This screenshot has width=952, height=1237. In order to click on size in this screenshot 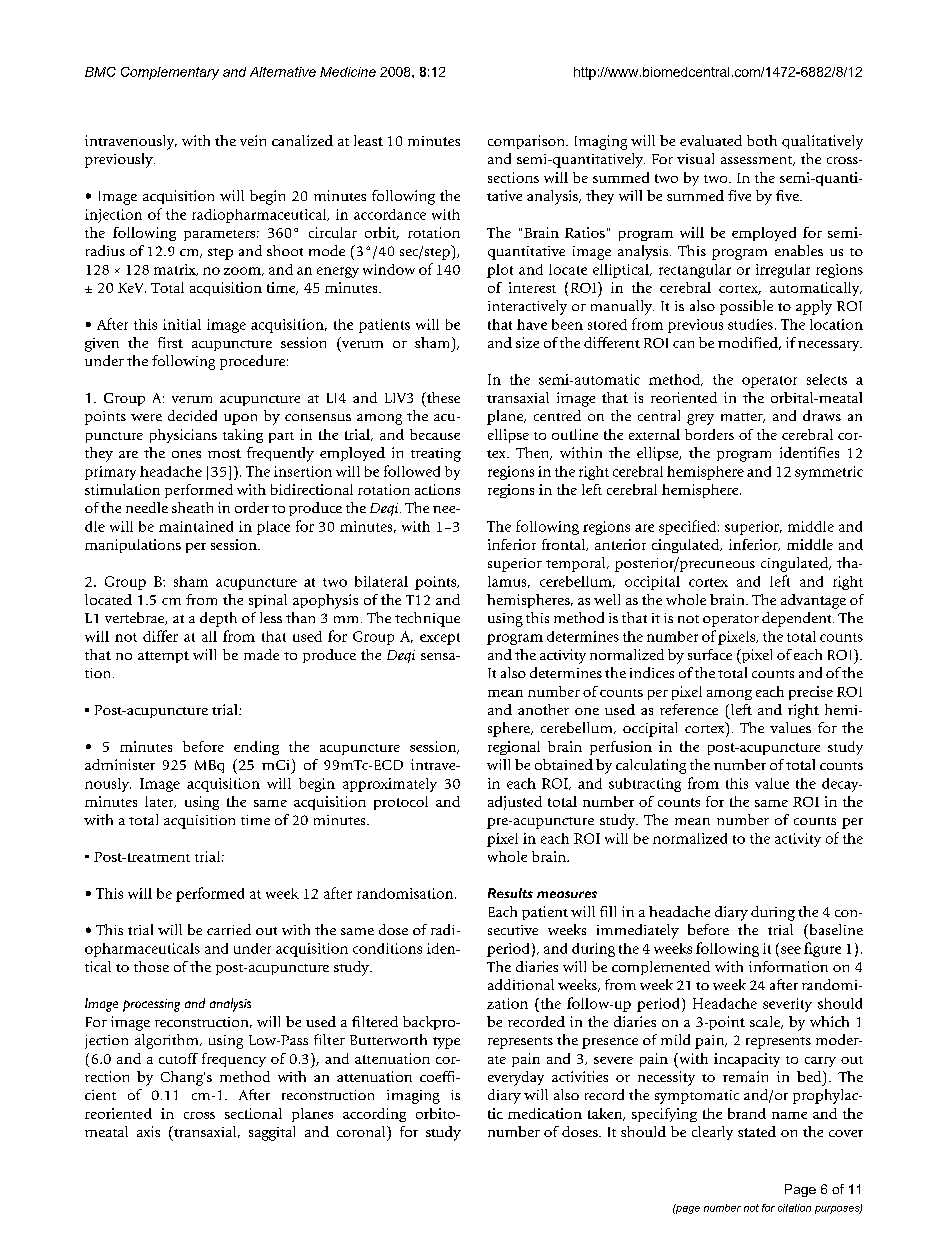, I will do `click(527, 342)`.
